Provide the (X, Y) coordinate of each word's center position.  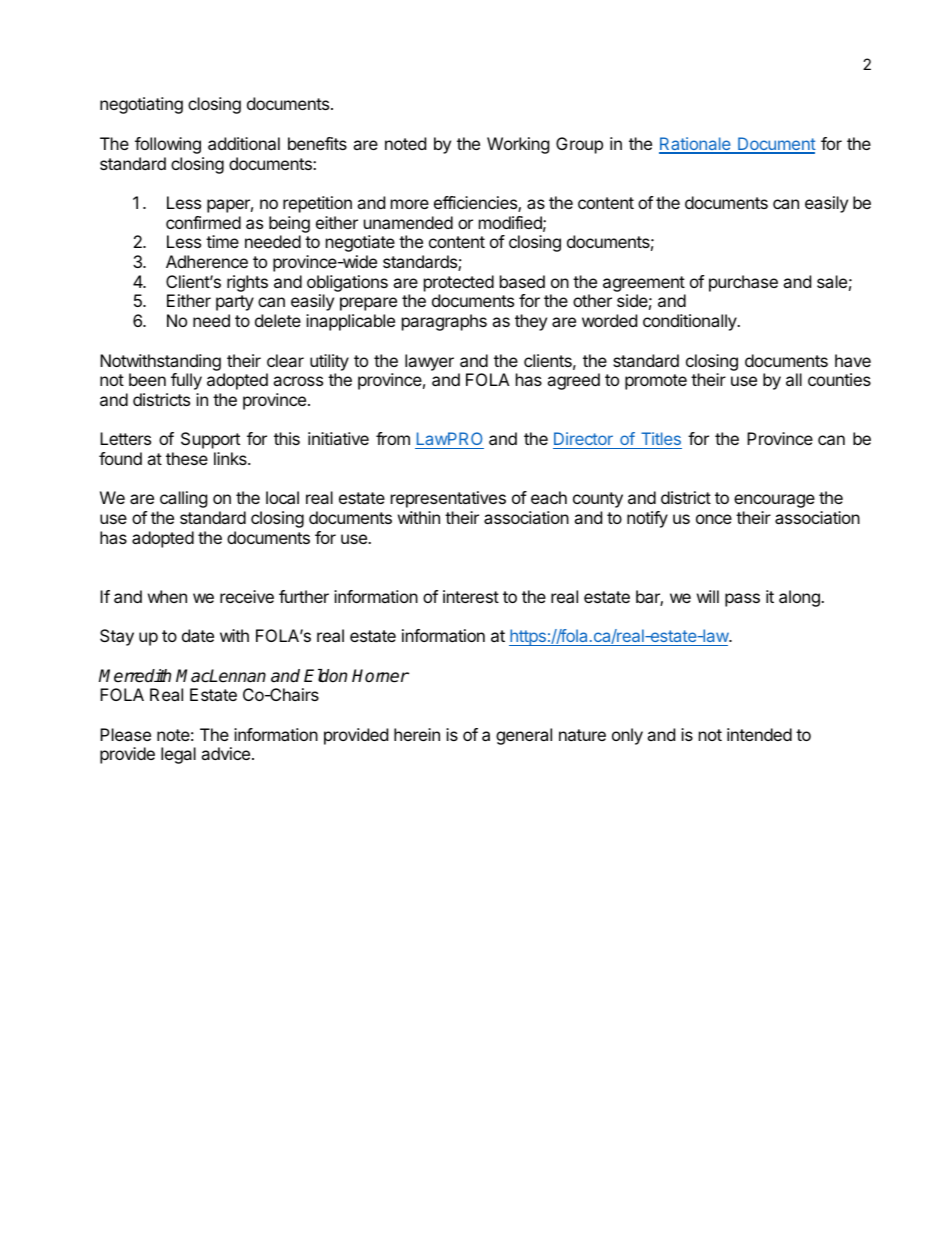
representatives (448, 499)
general (524, 736)
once (714, 519)
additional (244, 143)
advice (225, 753)
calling (183, 499)
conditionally (691, 322)
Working (518, 145)
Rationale (696, 145)
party (235, 303)
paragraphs (444, 322)
